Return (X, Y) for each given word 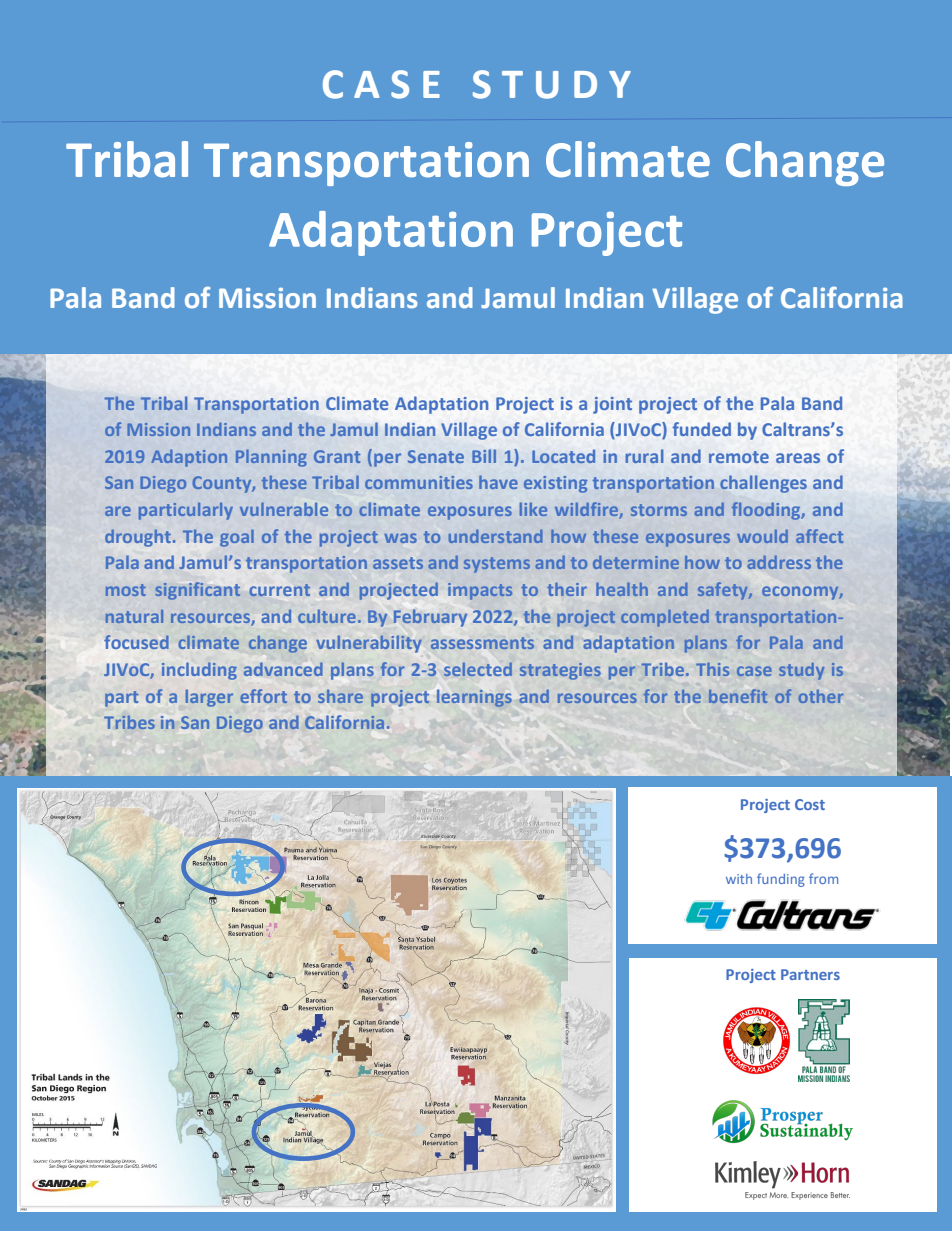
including (199, 671)
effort (263, 696)
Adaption (189, 458)
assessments (482, 643)
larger (209, 698)
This (712, 669)
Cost (810, 804)
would (762, 536)
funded (701, 429)
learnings (474, 698)
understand (496, 536)
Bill (484, 456)
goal (237, 538)
